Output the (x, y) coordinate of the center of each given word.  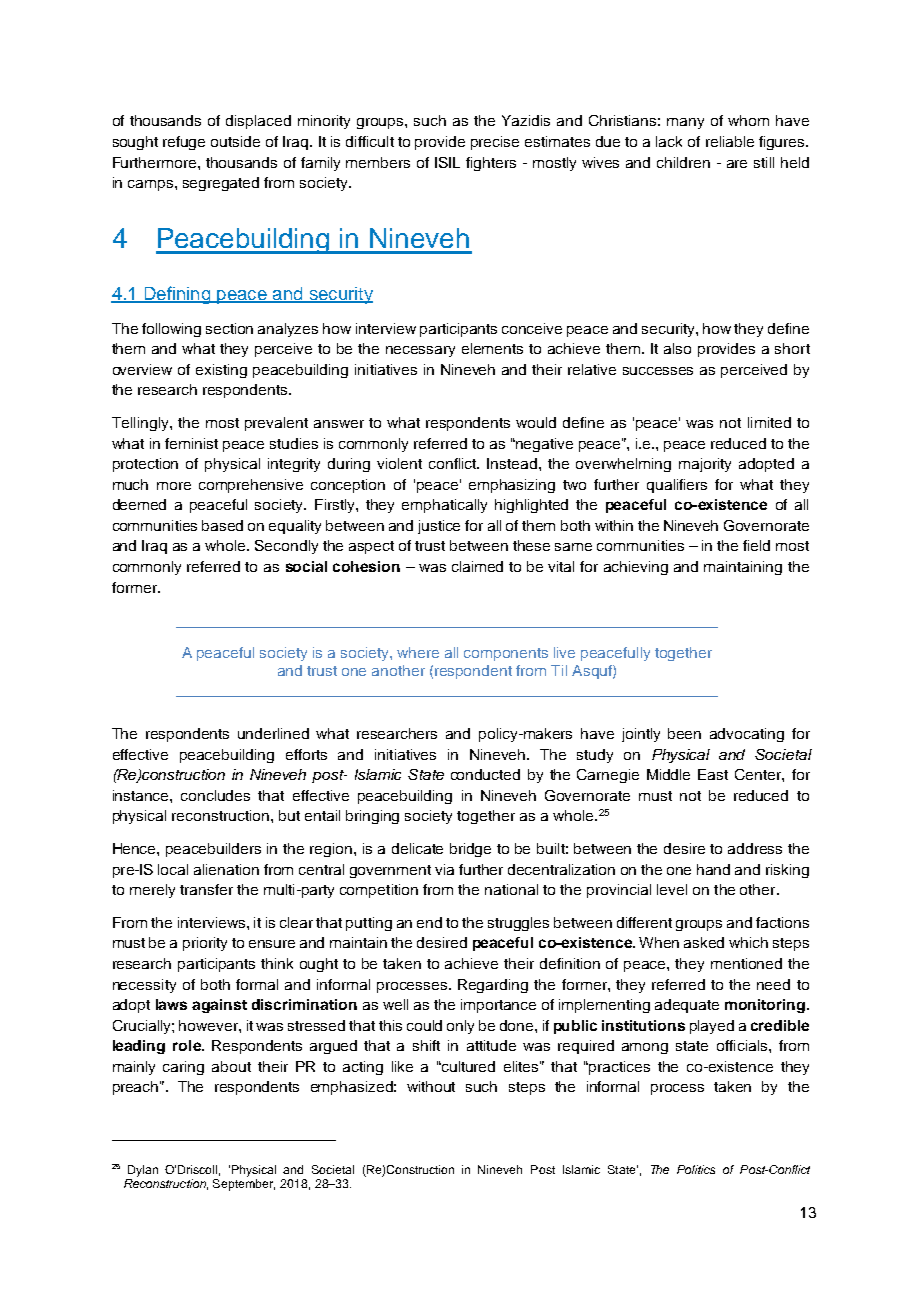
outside (235, 141)
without (431, 1086)
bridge (470, 850)
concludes (215, 795)
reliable (730, 141)
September (244, 1185)
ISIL (447, 162)
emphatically (444, 506)
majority (705, 465)
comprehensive (251, 486)
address (755, 848)
